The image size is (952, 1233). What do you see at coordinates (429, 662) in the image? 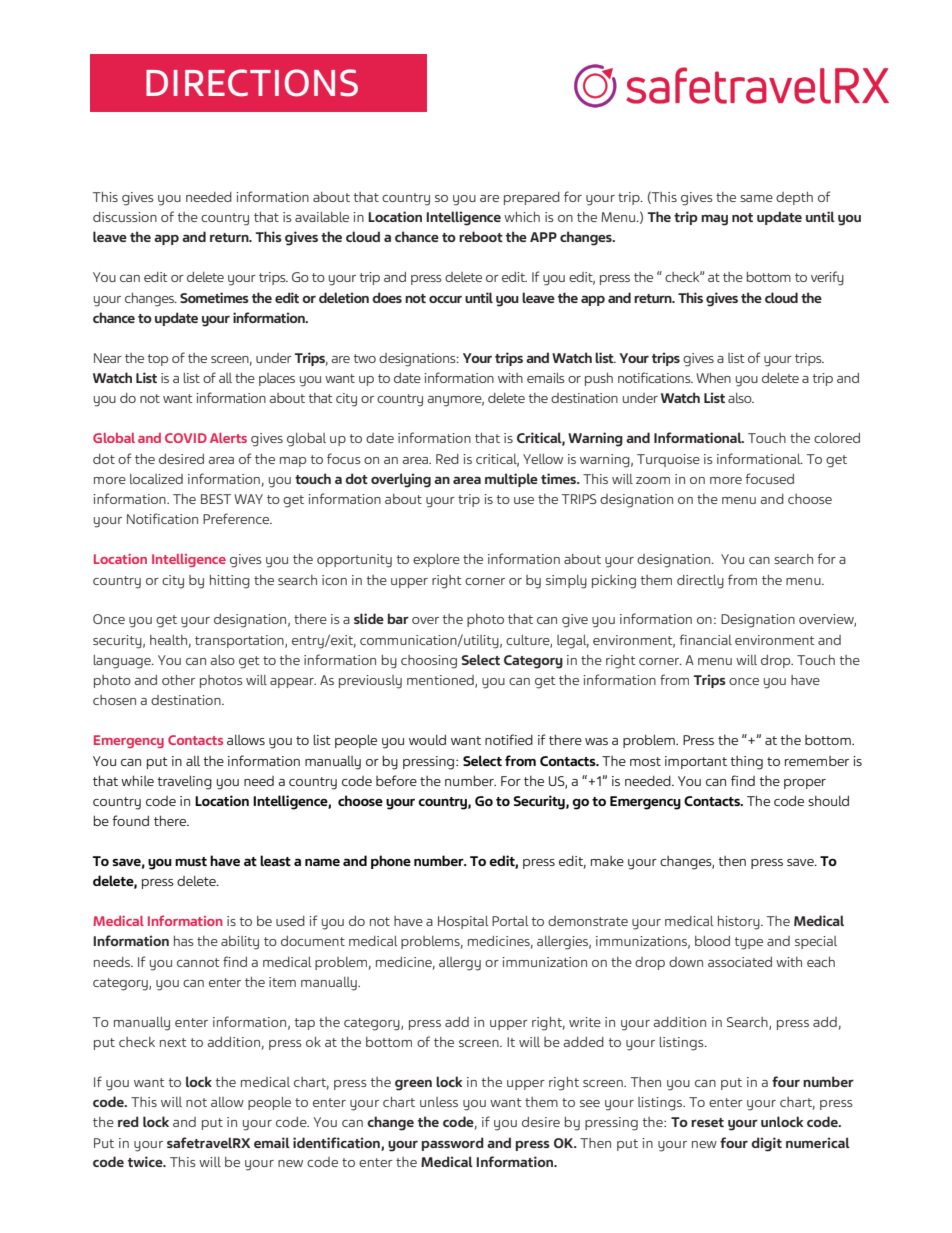
I see `choosing` at bounding box center [429, 662].
